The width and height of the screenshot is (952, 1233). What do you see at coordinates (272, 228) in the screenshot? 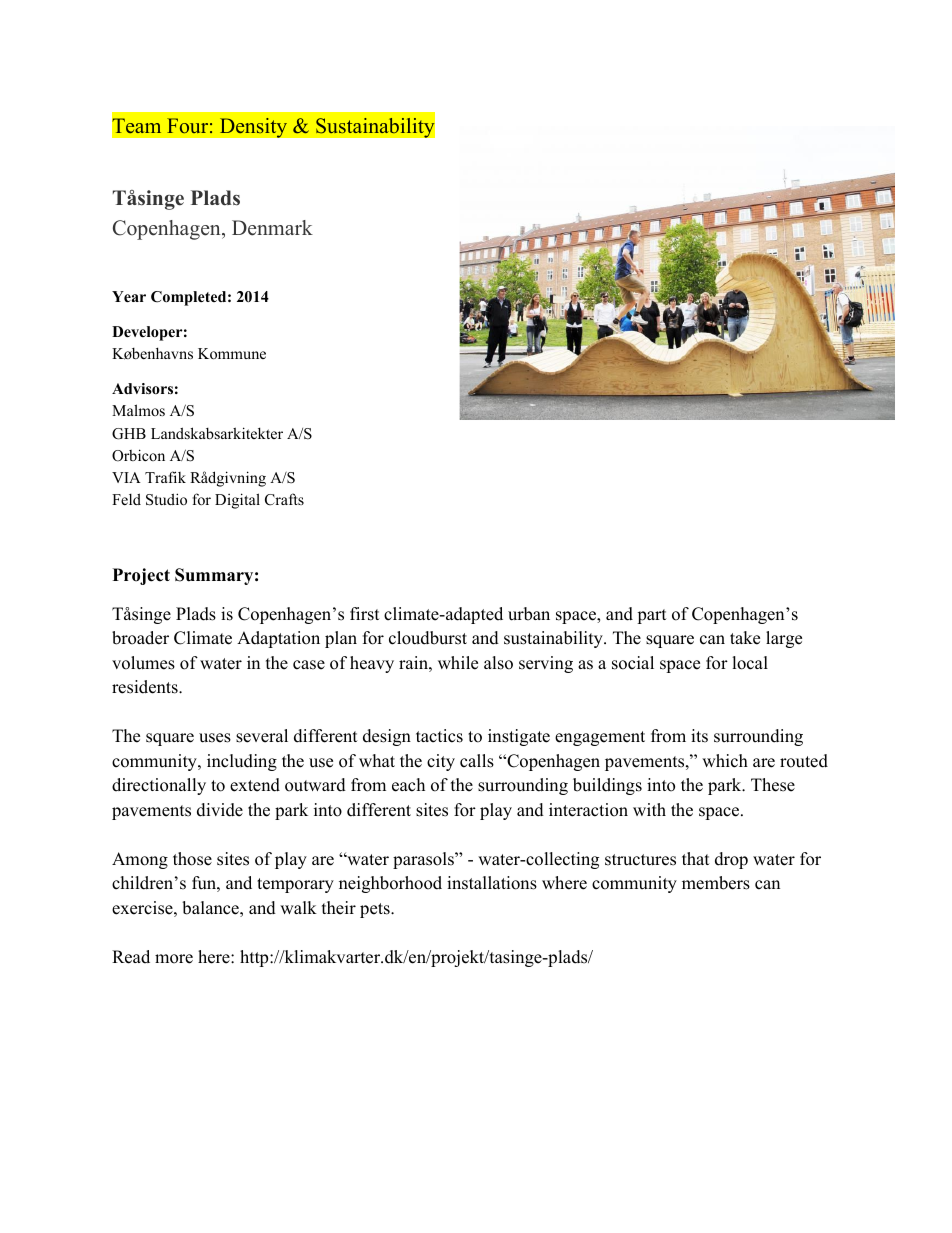
I see `Denmark` at bounding box center [272, 228].
